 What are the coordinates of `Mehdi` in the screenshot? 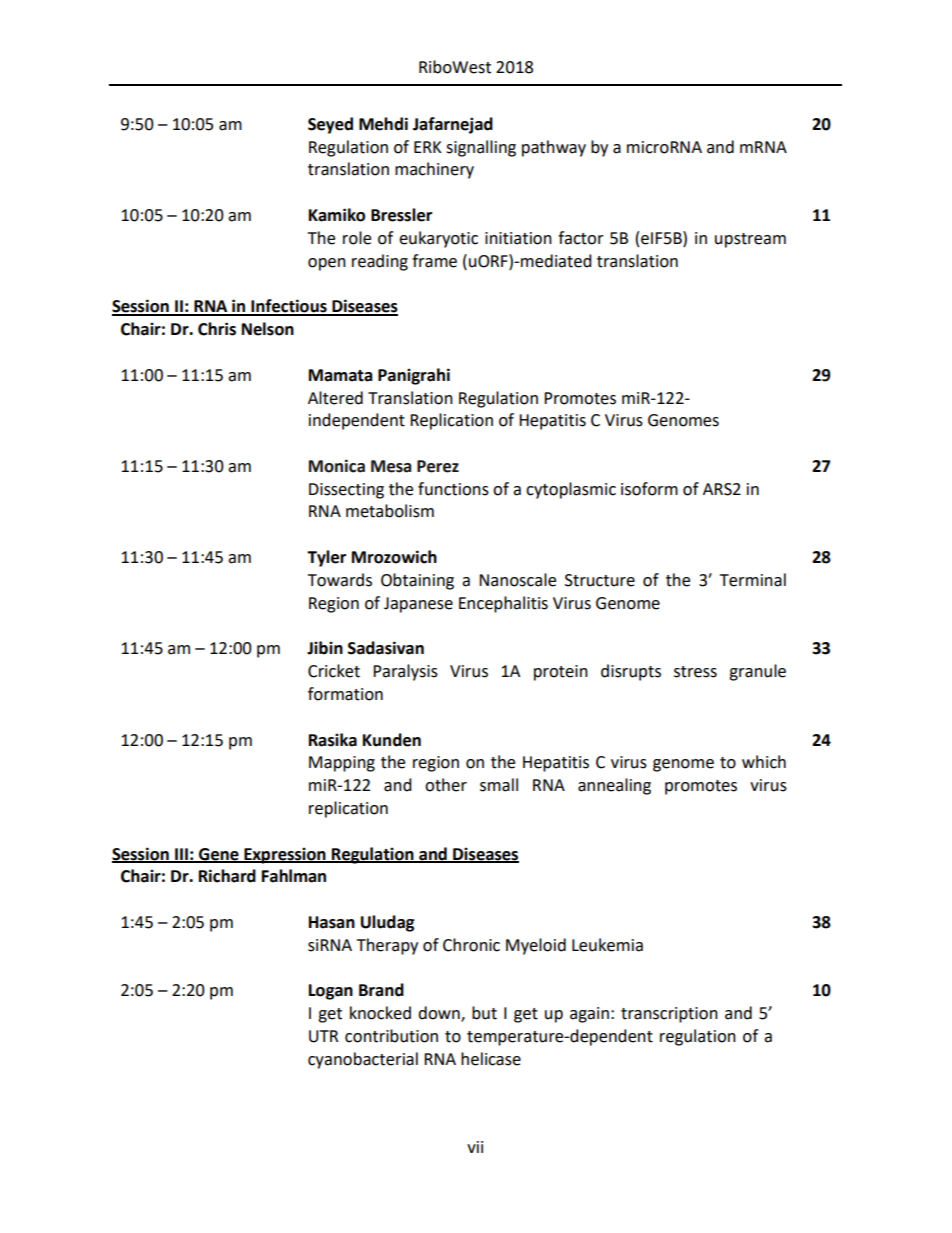 It's located at (383, 124).
